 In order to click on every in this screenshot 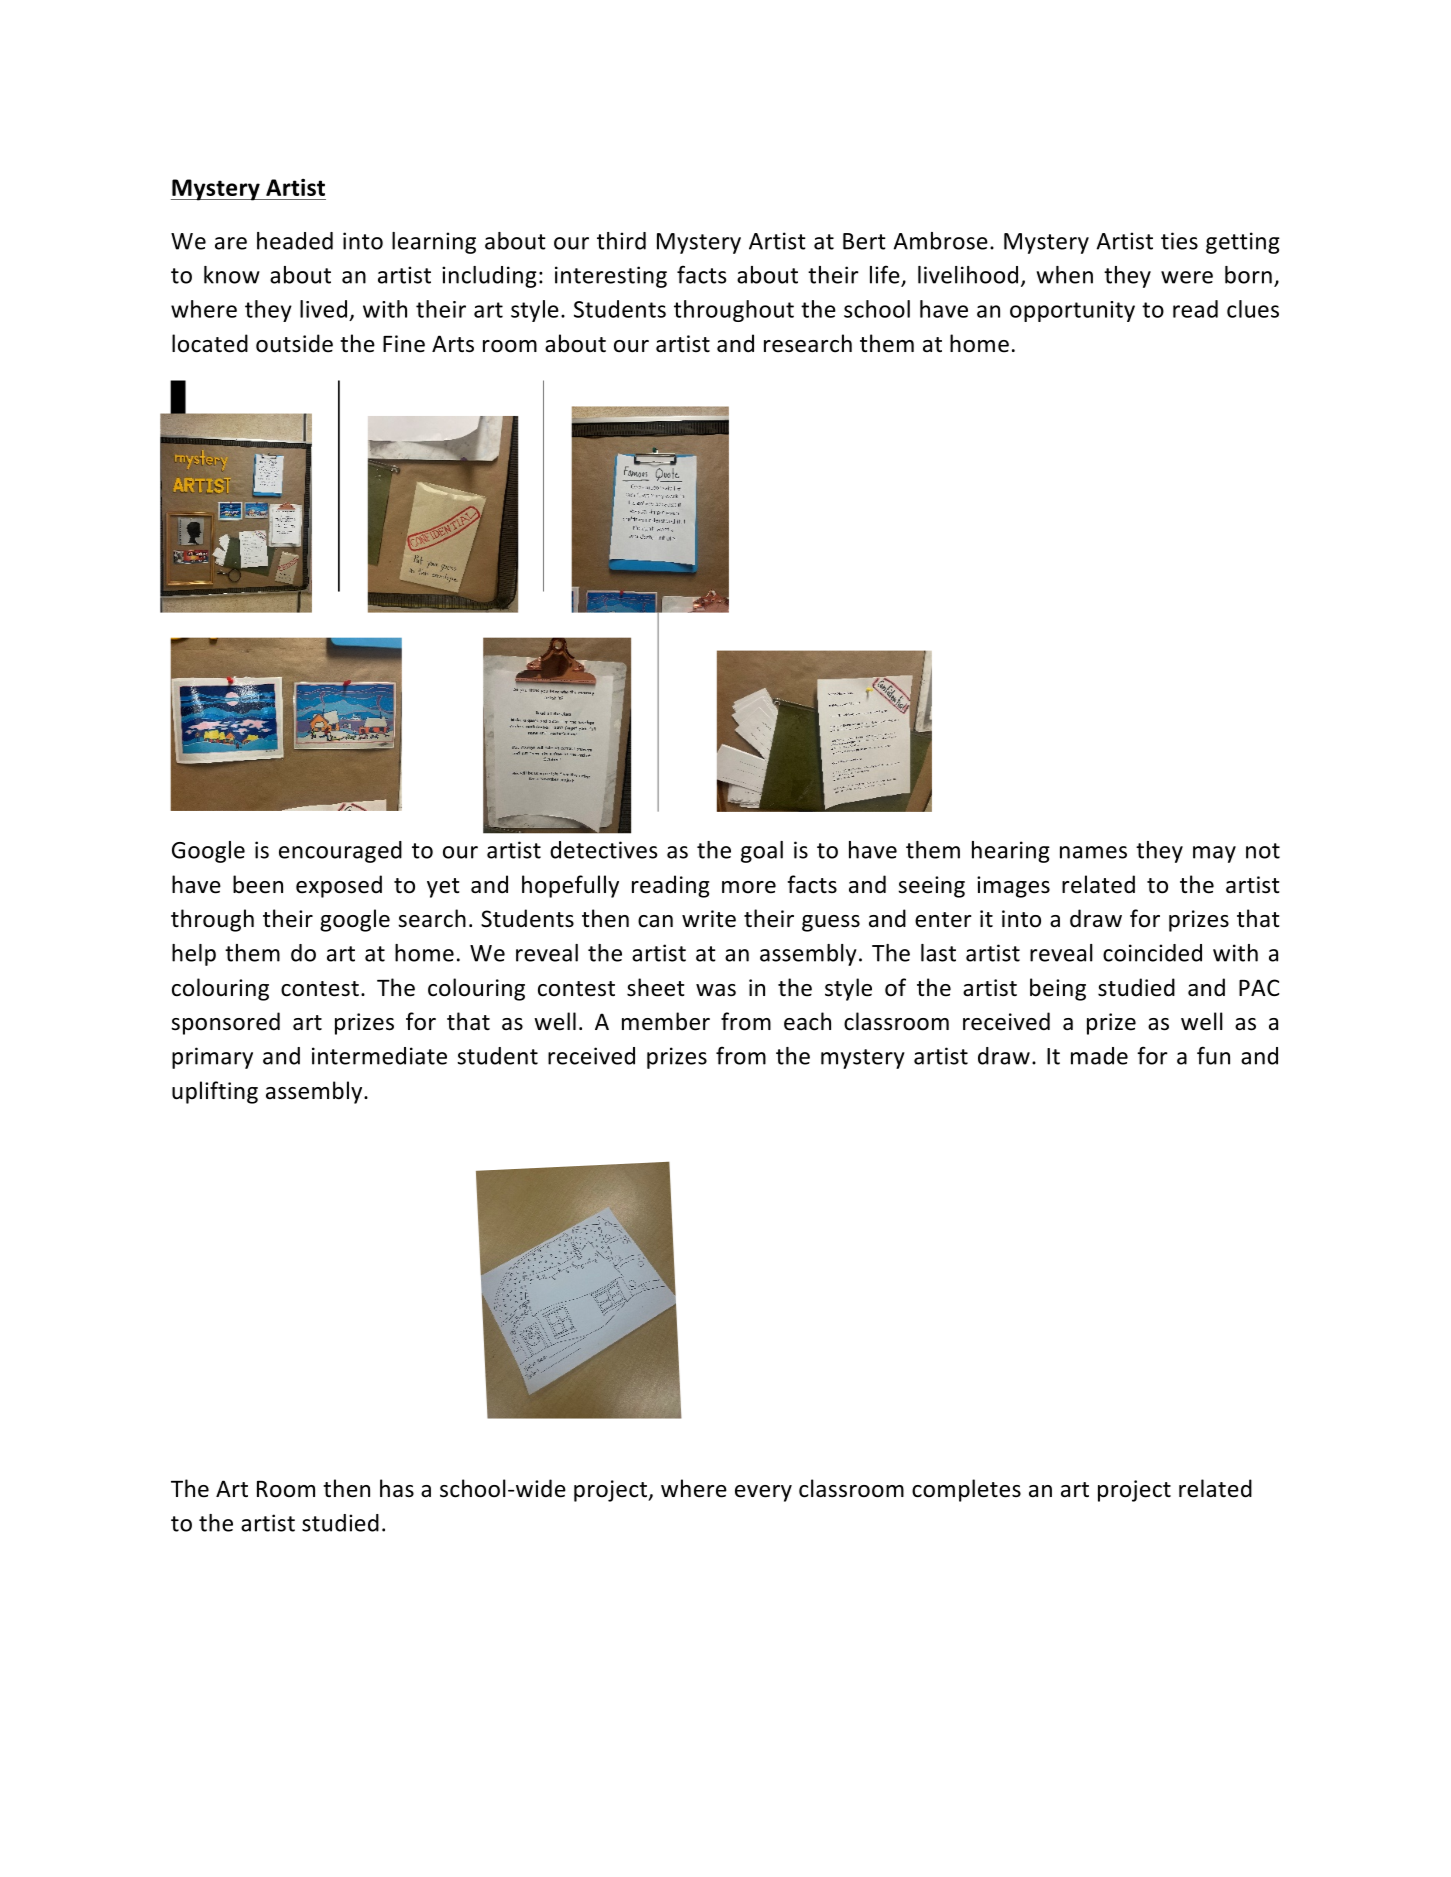, I will do `click(763, 1493)`.
